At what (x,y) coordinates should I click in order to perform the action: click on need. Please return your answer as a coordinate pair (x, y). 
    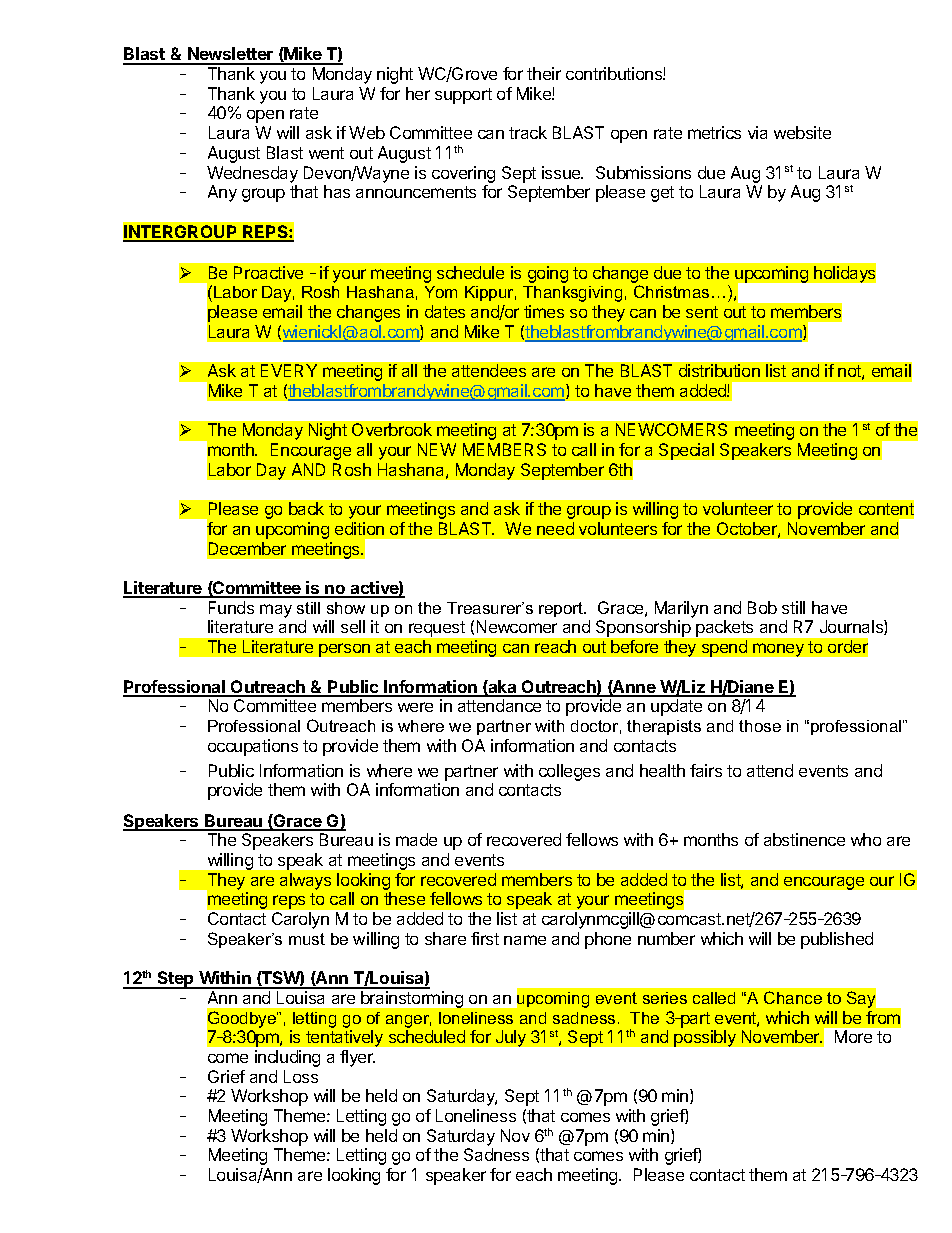
    Looking at the image, I should click on (555, 528).
